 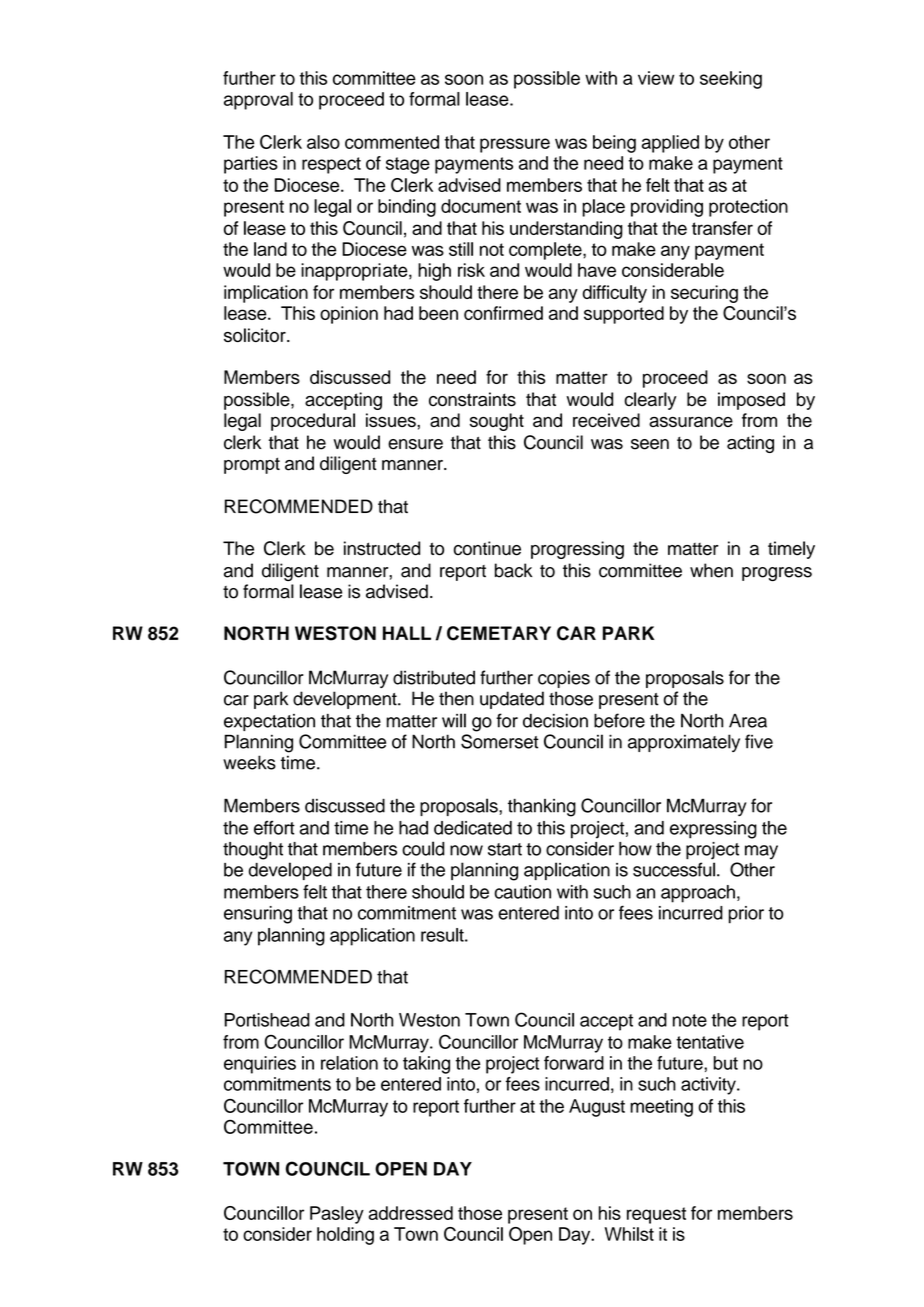 I want to click on addressed, so click(x=411, y=1213).
